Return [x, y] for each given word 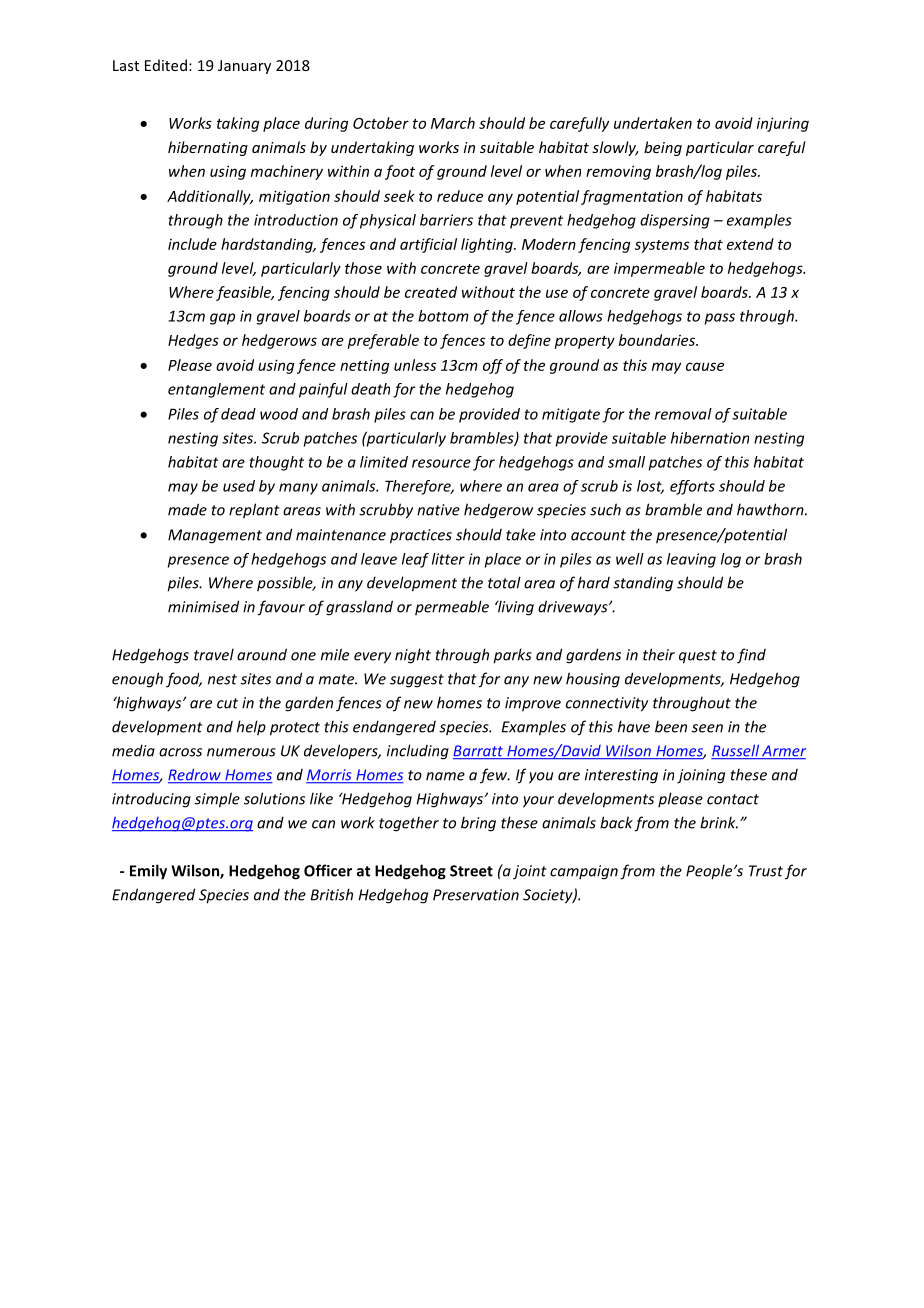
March [453, 123]
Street [471, 871]
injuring [783, 124]
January [244, 67]
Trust [766, 871]
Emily [148, 872]
